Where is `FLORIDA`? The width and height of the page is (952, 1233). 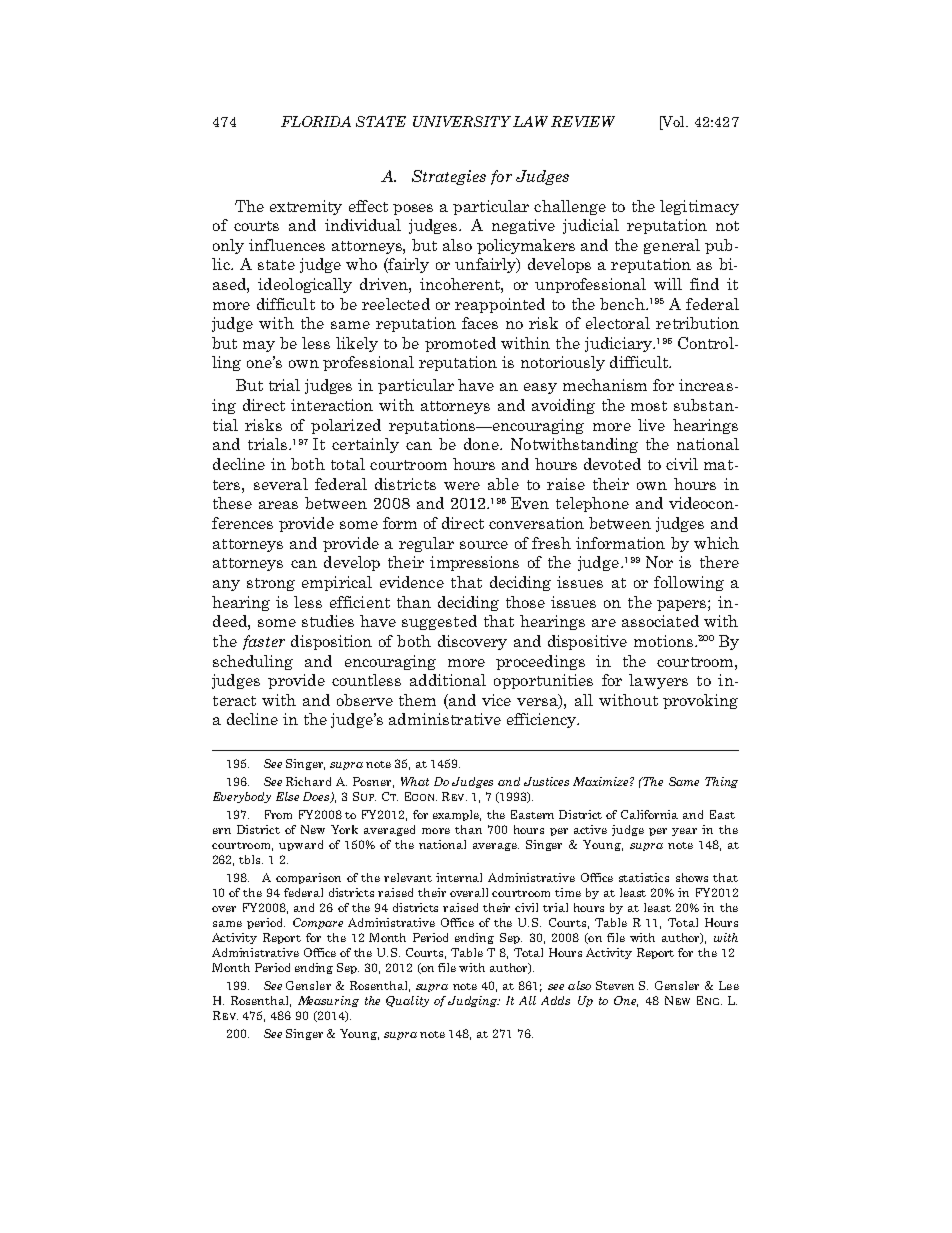
FLORIDA is located at coordinates (316, 121).
